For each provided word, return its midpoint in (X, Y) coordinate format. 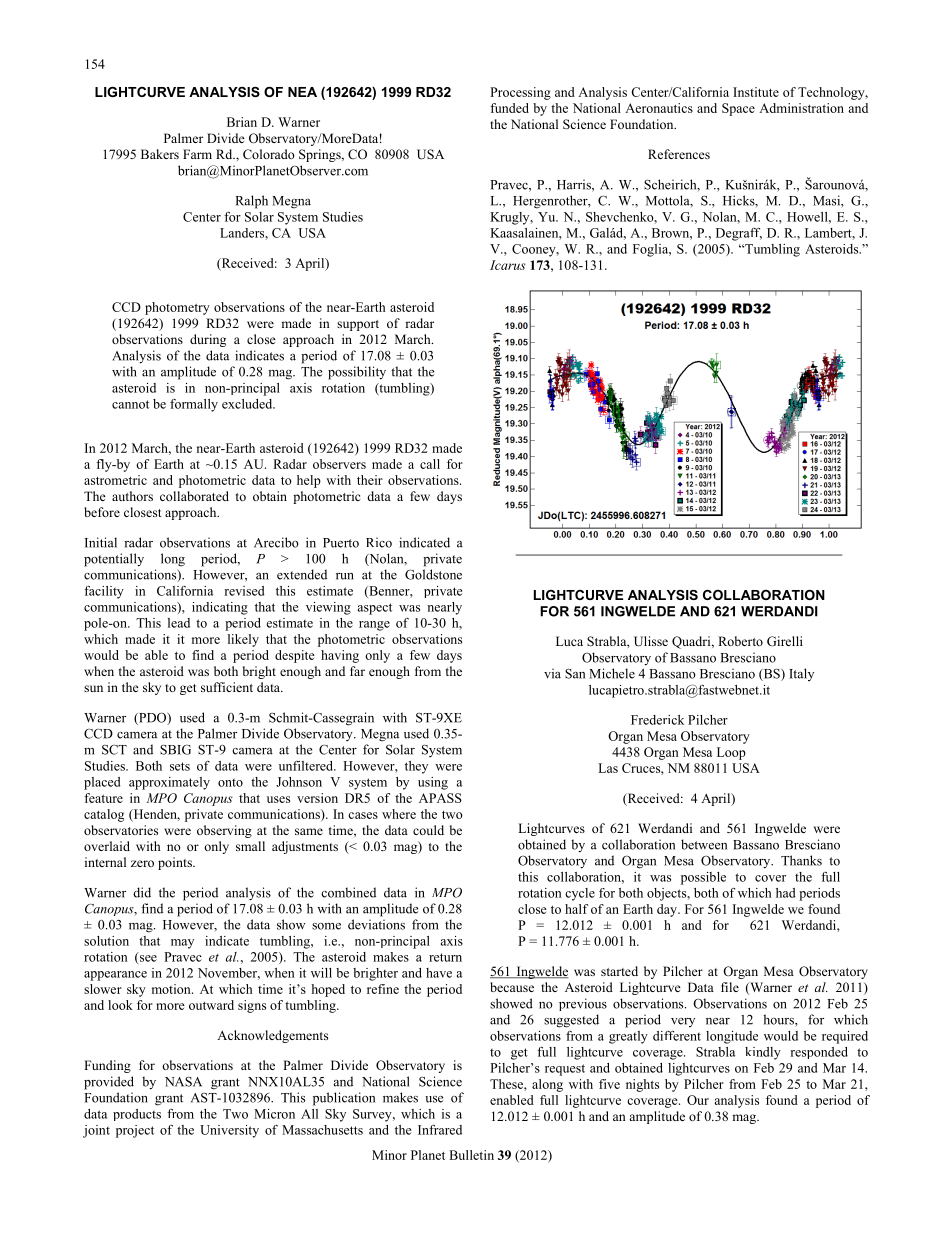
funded (509, 108)
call (430, 464)
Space (738, 109)
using (433, 783)
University (229, 1131)
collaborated (194, 496)
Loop (731, 753)
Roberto (740, 641)
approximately (169, 783)
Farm (197, 154)
